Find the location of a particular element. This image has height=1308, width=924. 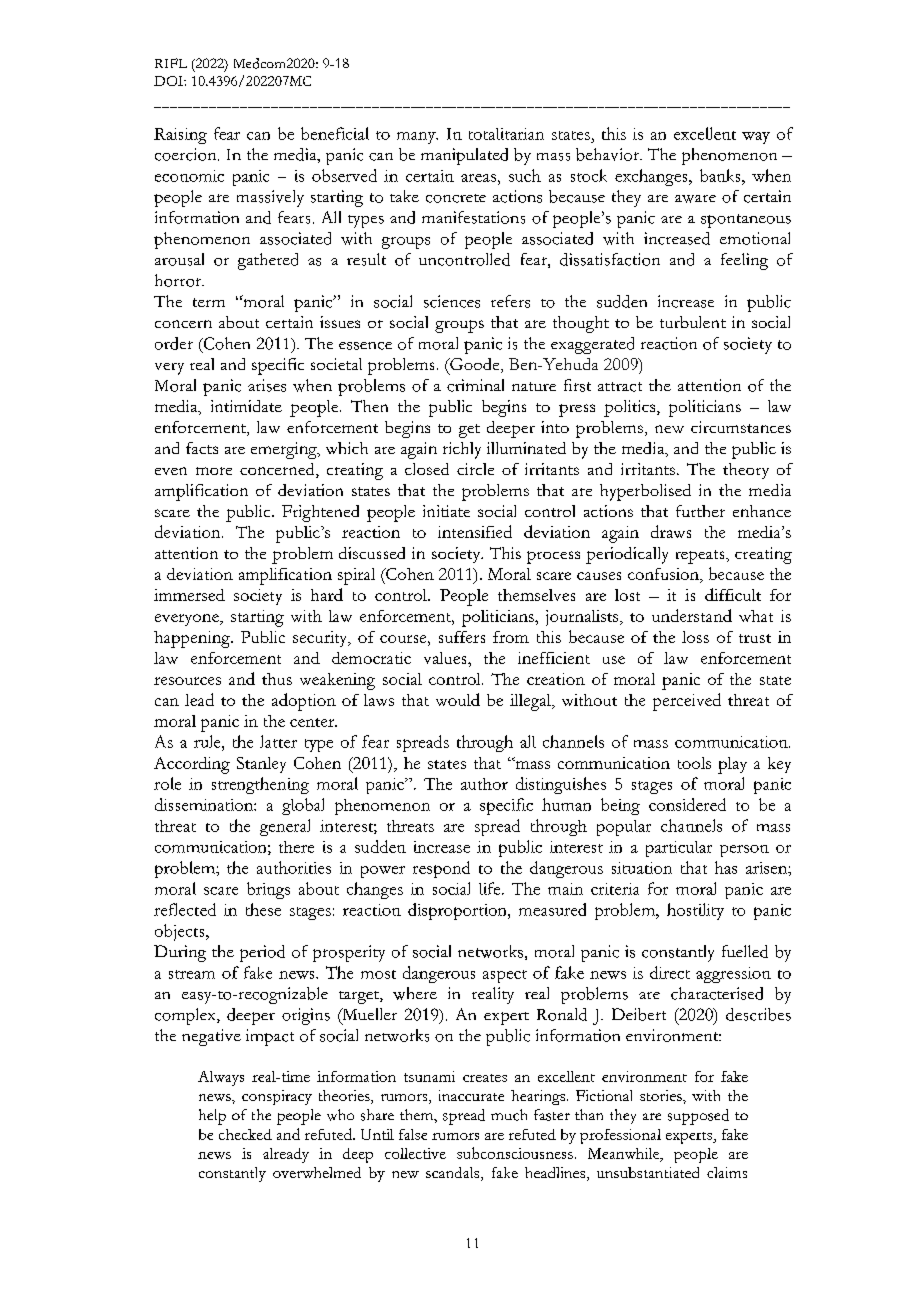

suffers is located at coordinates (462, 637).
